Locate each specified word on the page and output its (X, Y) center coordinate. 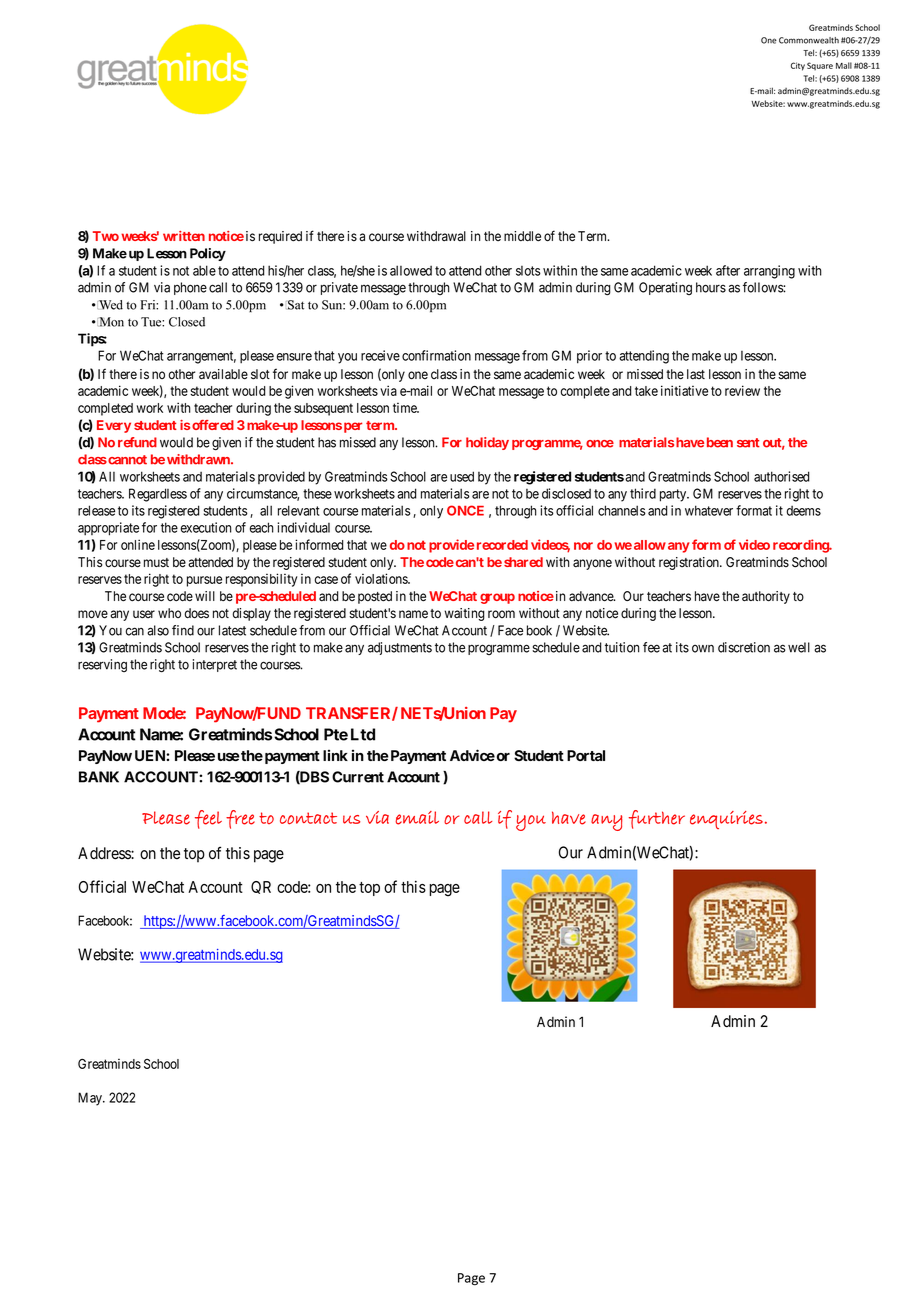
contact (308, 818)
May (91, 1099)
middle (522, 236)
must (156, 562)
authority (766, 597)
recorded (502, 545)
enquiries (726, 820)
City (798, 66)
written (184, 236)
